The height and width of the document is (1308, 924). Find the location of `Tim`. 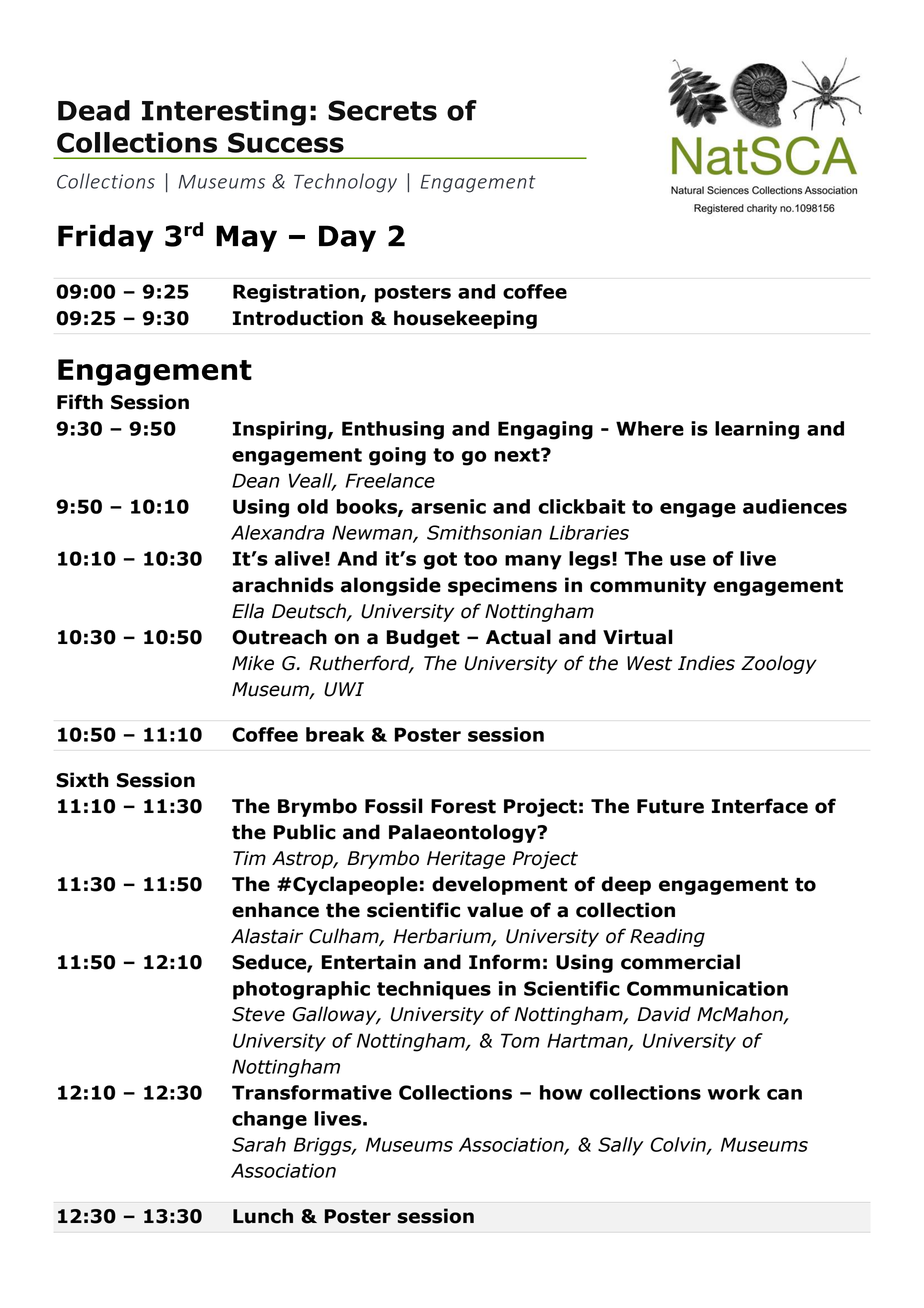

Tim is located at coordinates (249, 858).
